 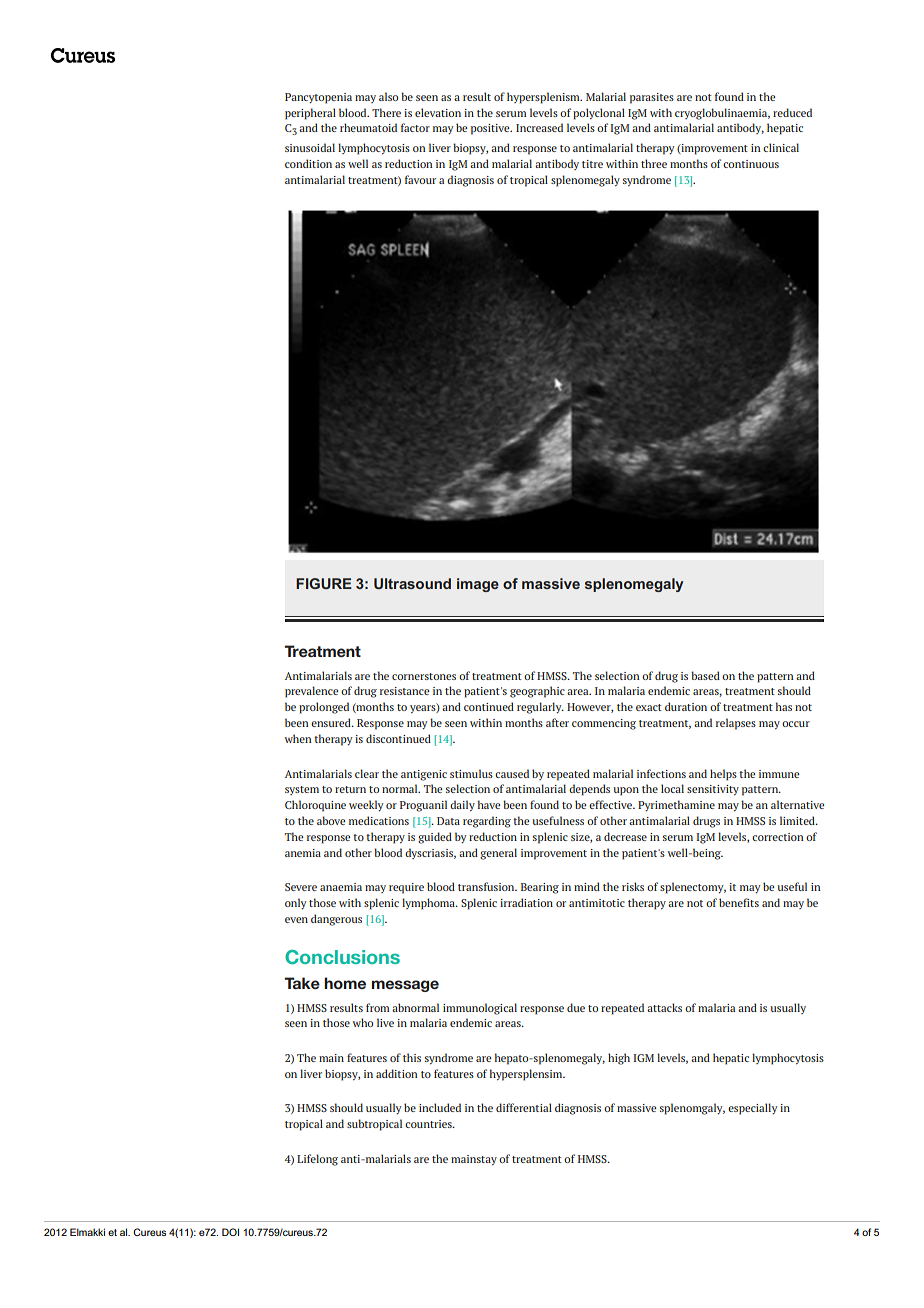 What do you see at coordinates (308, 163) in the screenshot?
I see `condition` at bounding box center [308, 163].
